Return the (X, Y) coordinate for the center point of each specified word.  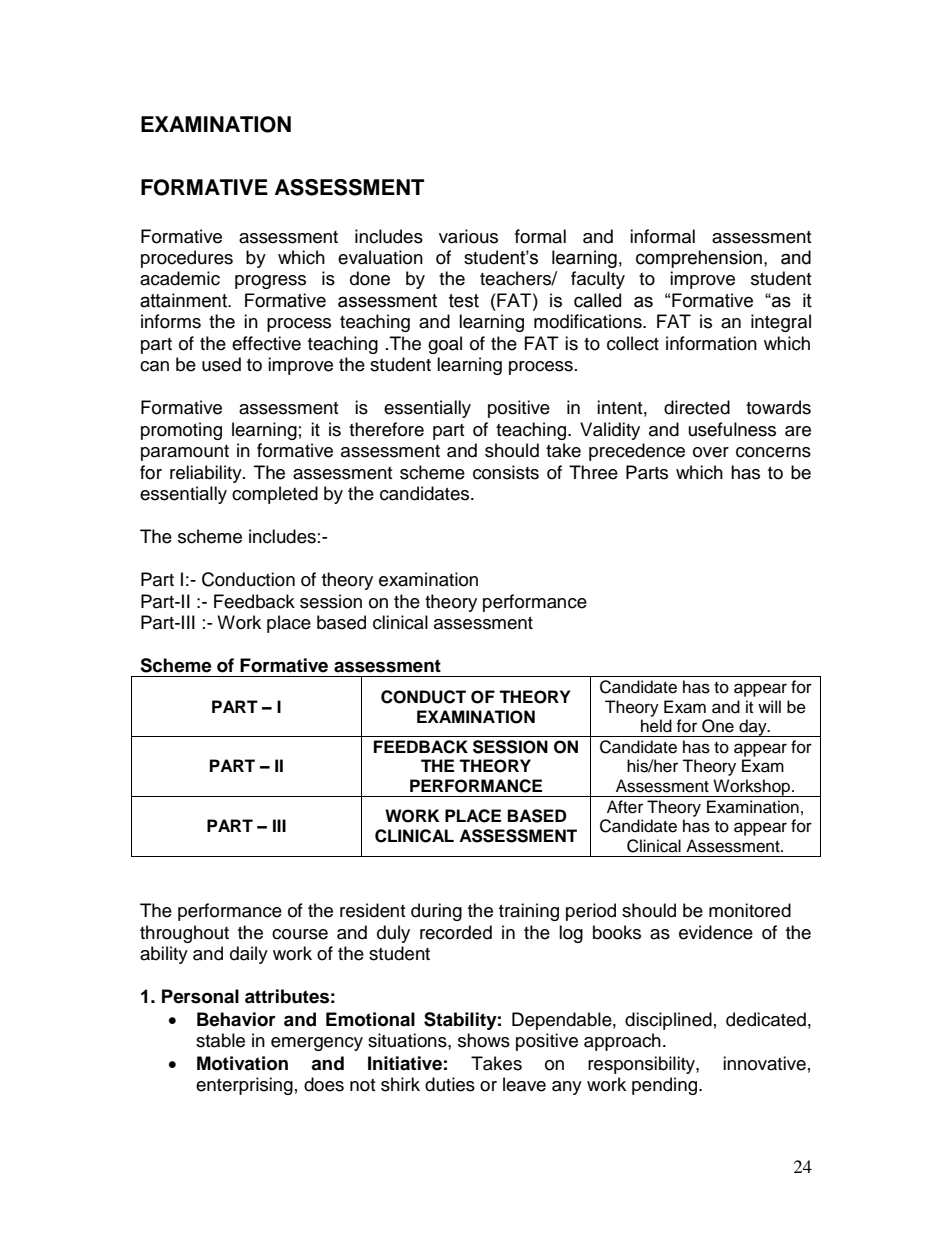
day (753, 728)
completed (275, 495)
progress (270, 282)
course (300, 934)
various (468, 236)
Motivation (242, 1063)
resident (372, 910)
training (529, 912)
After (625, 807)
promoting (181, 431)
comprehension (699, 259)
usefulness (732, 429)
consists (506, 472)
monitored (750, 910)
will (769, 706)
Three (593, 472)
